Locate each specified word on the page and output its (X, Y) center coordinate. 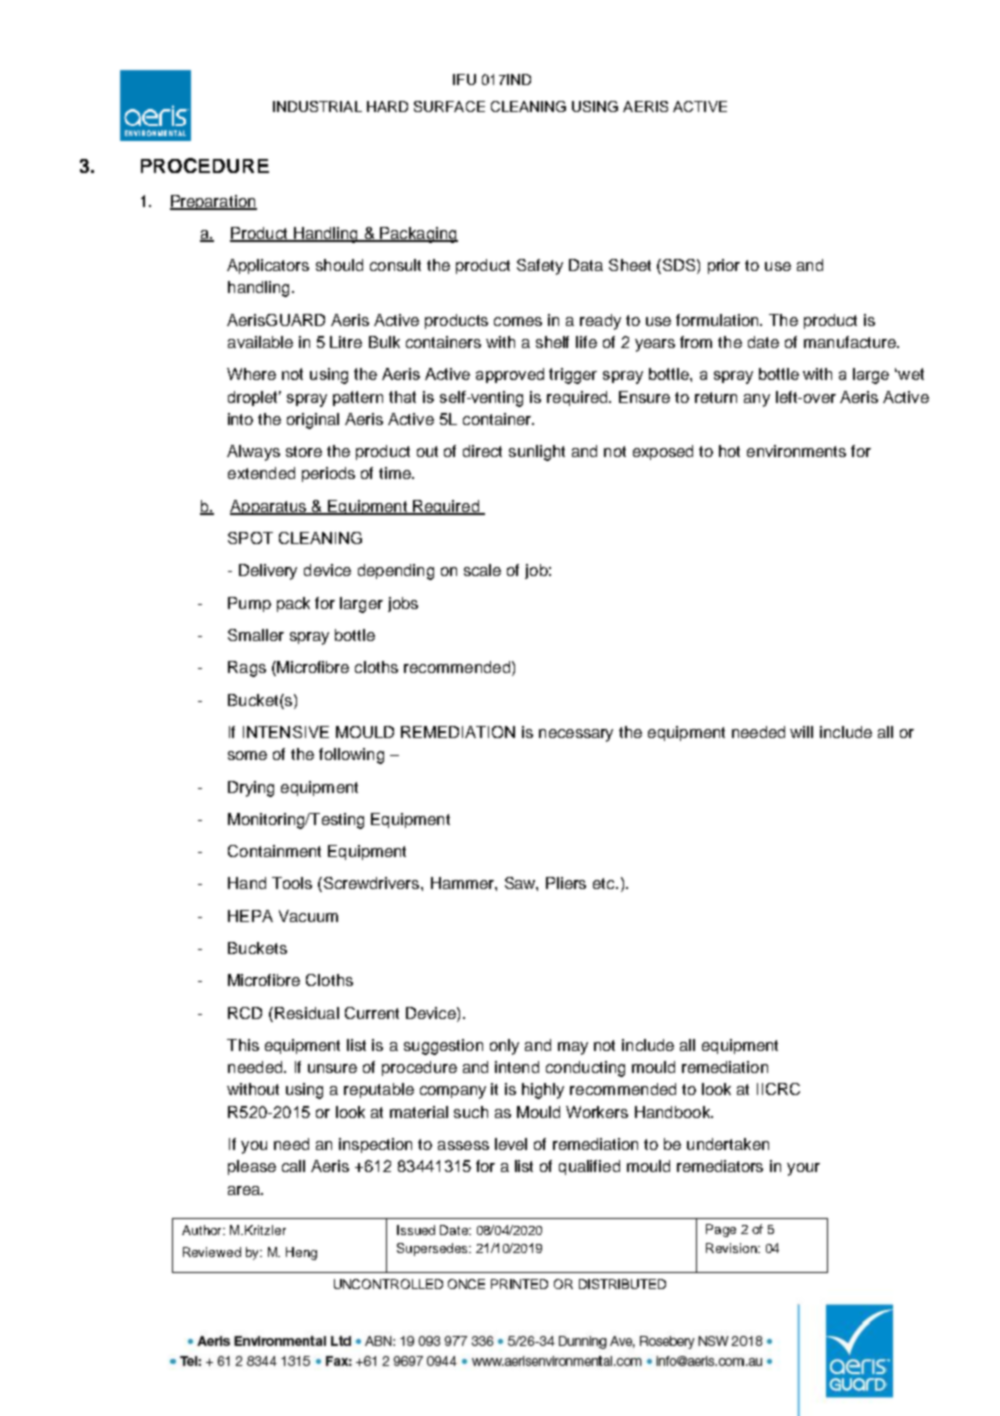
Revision (732, 1248)
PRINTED (519, 1284)
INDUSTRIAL (317, 106)
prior (724, 266)
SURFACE (449, 106)
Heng (301, 1253)
